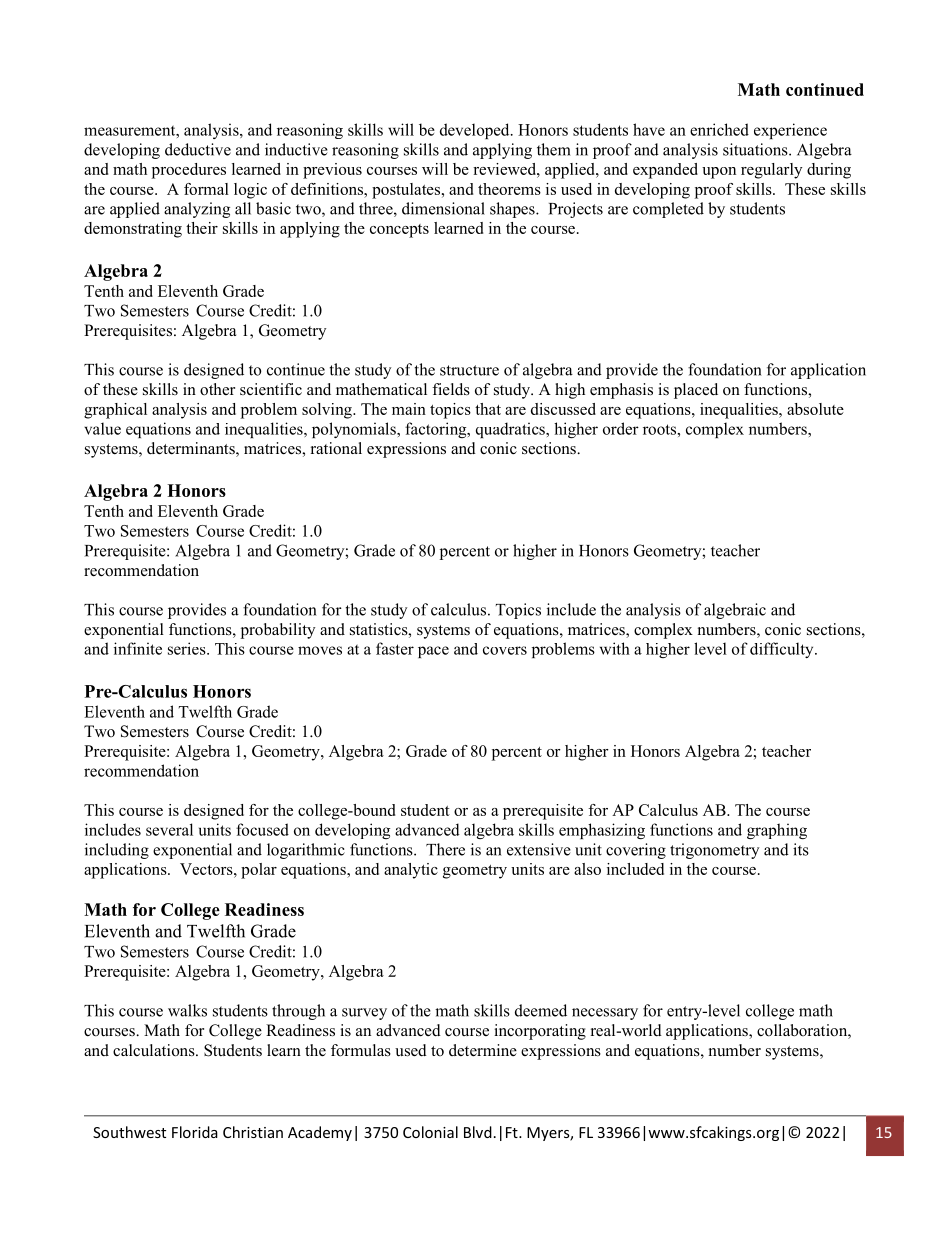 This image has width=952, height=1233. Describe the element at coordinates (605, 1014) in the image. I see `necessary` at that location.
